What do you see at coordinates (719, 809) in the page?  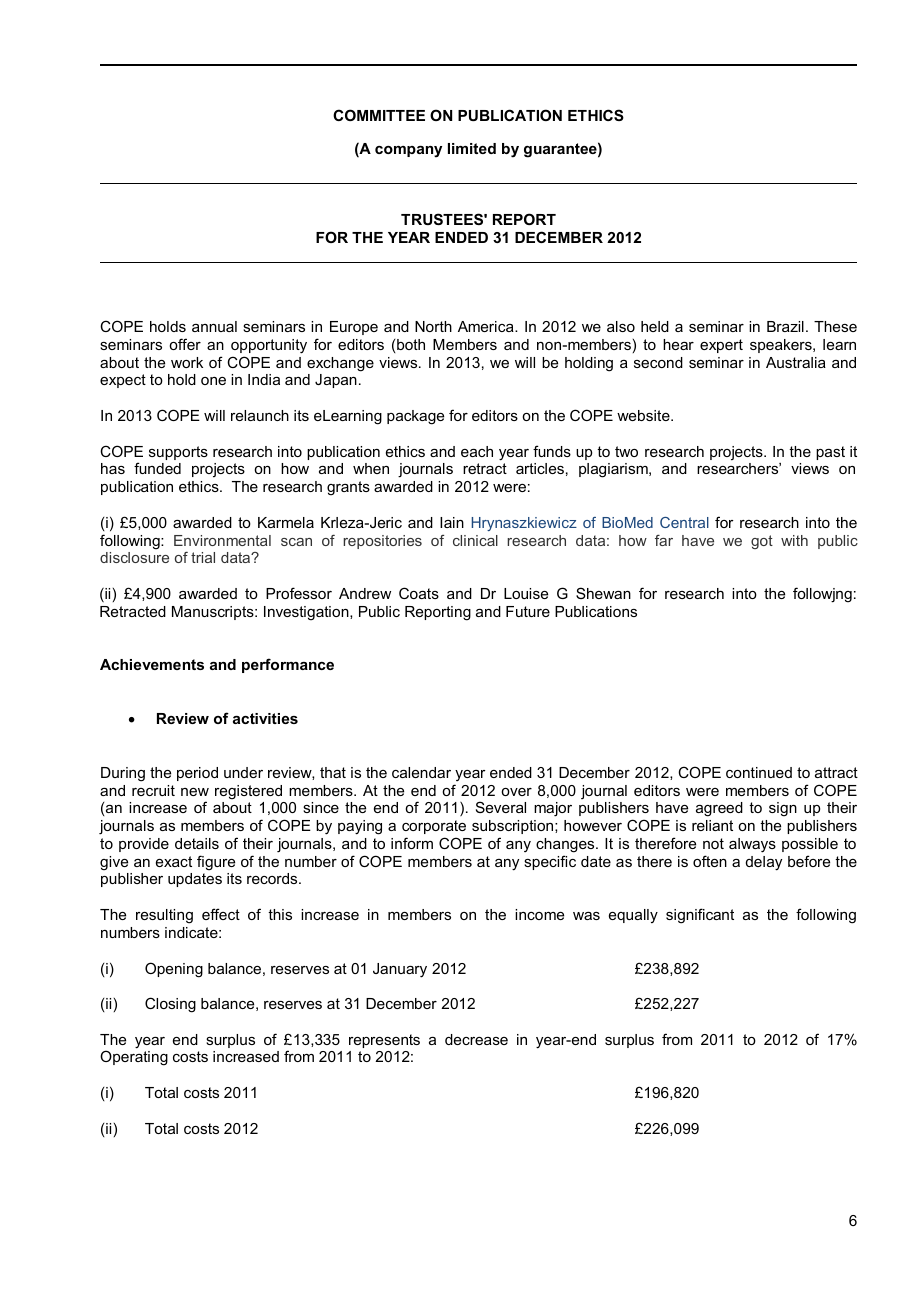 I see `agreed` at bounding box center [719, 809].
